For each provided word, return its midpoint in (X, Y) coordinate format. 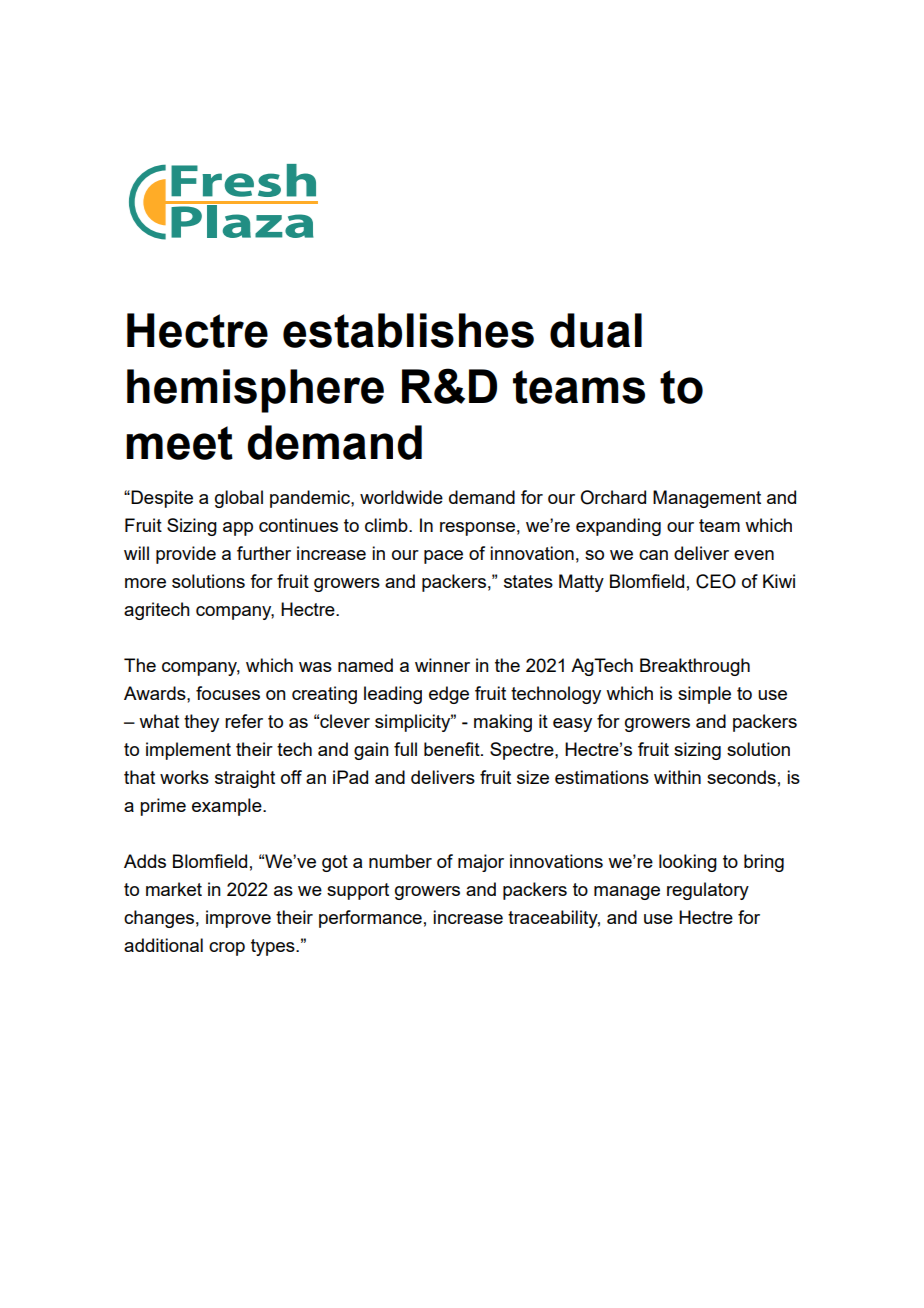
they (201, 723)
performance (370, 919)
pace (443, 557)
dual (596, 330)
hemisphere (255, 391)
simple (704, 695)
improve (238, 919)
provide (186, 555)
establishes (408, 330)
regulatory (708, 891)
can (653, 555)
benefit (453, 749)
